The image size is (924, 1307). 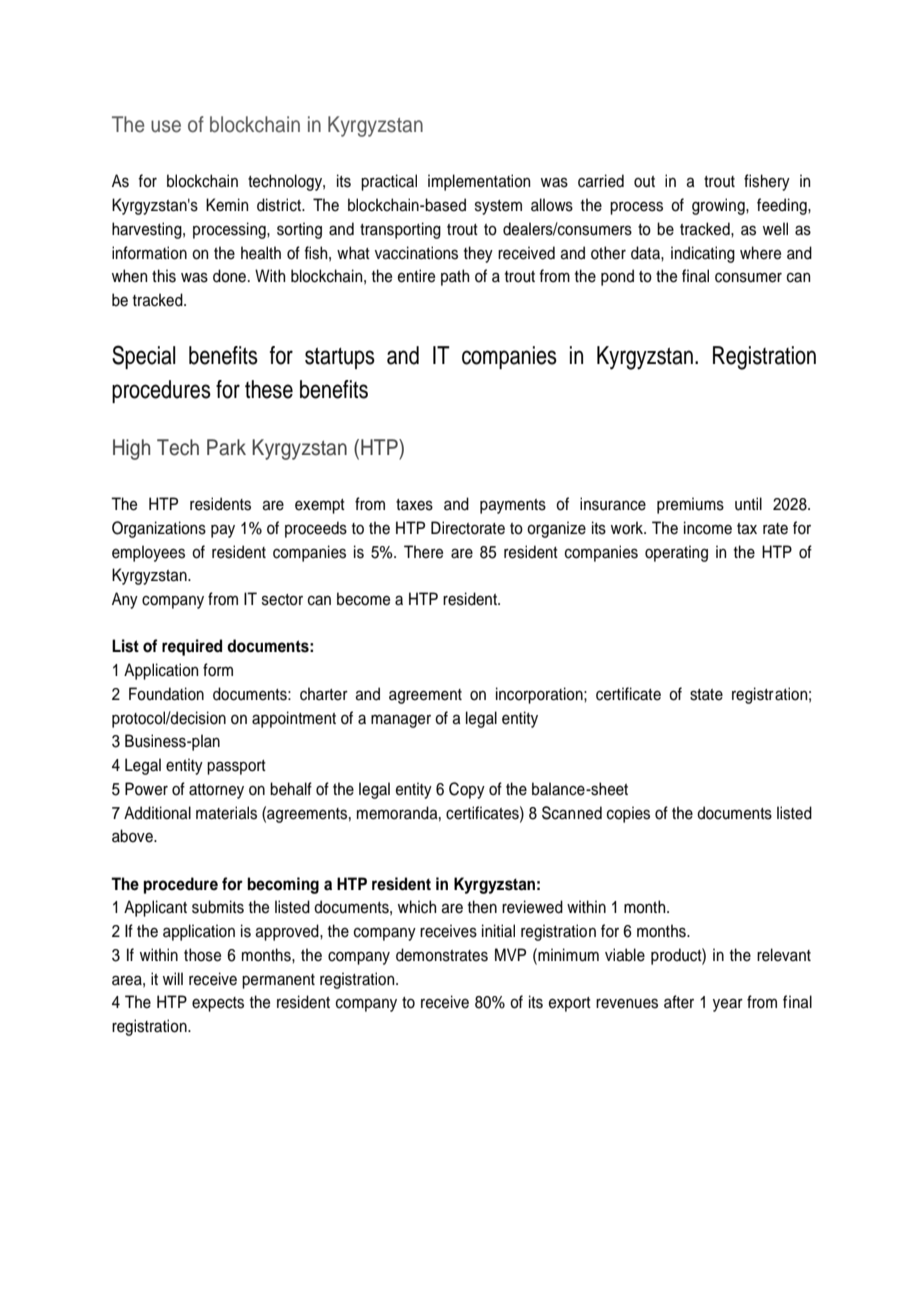 I want to click on Foundation, so click(x=166, y=694).
